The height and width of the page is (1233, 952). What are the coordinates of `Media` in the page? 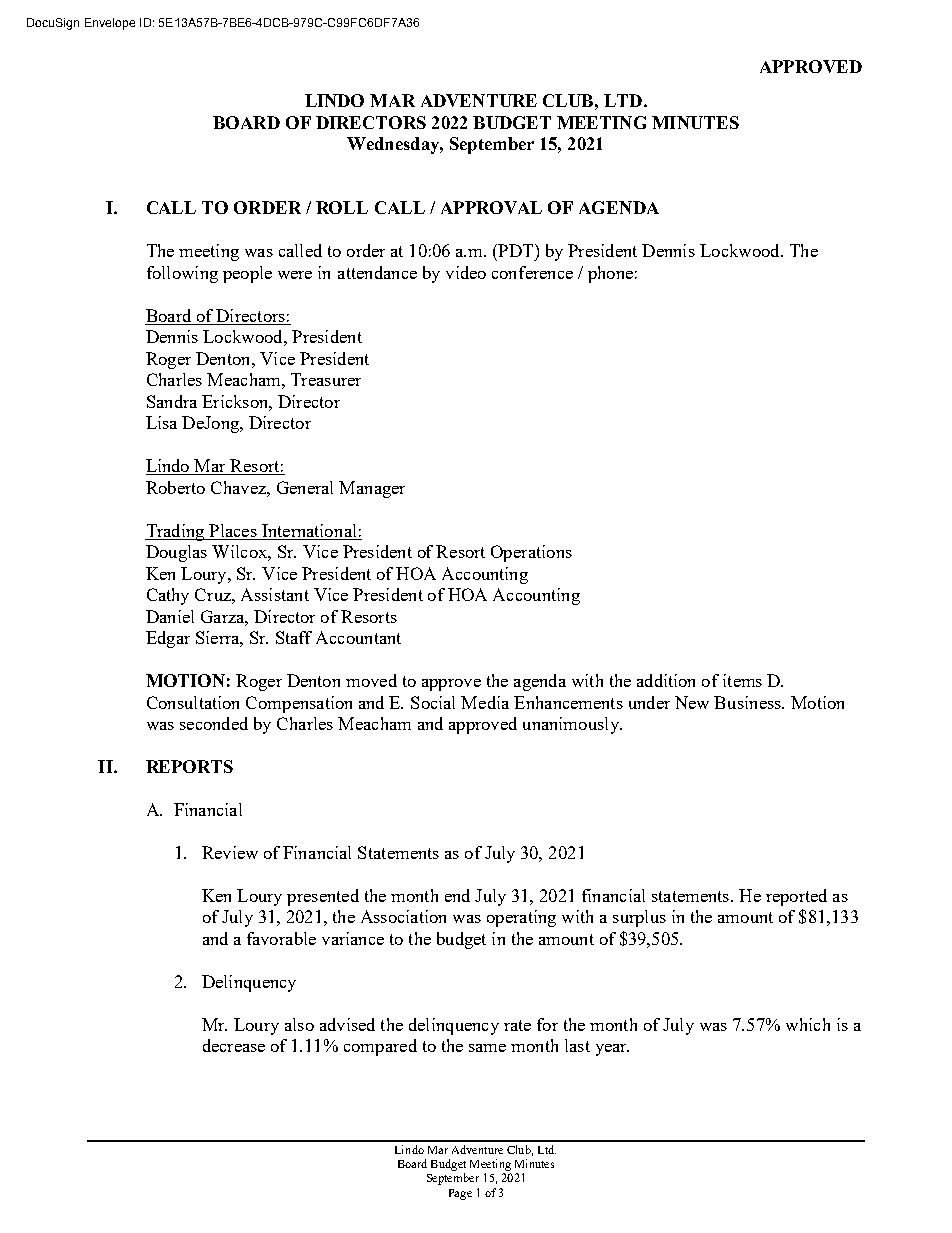 It's located at (485, 702).
